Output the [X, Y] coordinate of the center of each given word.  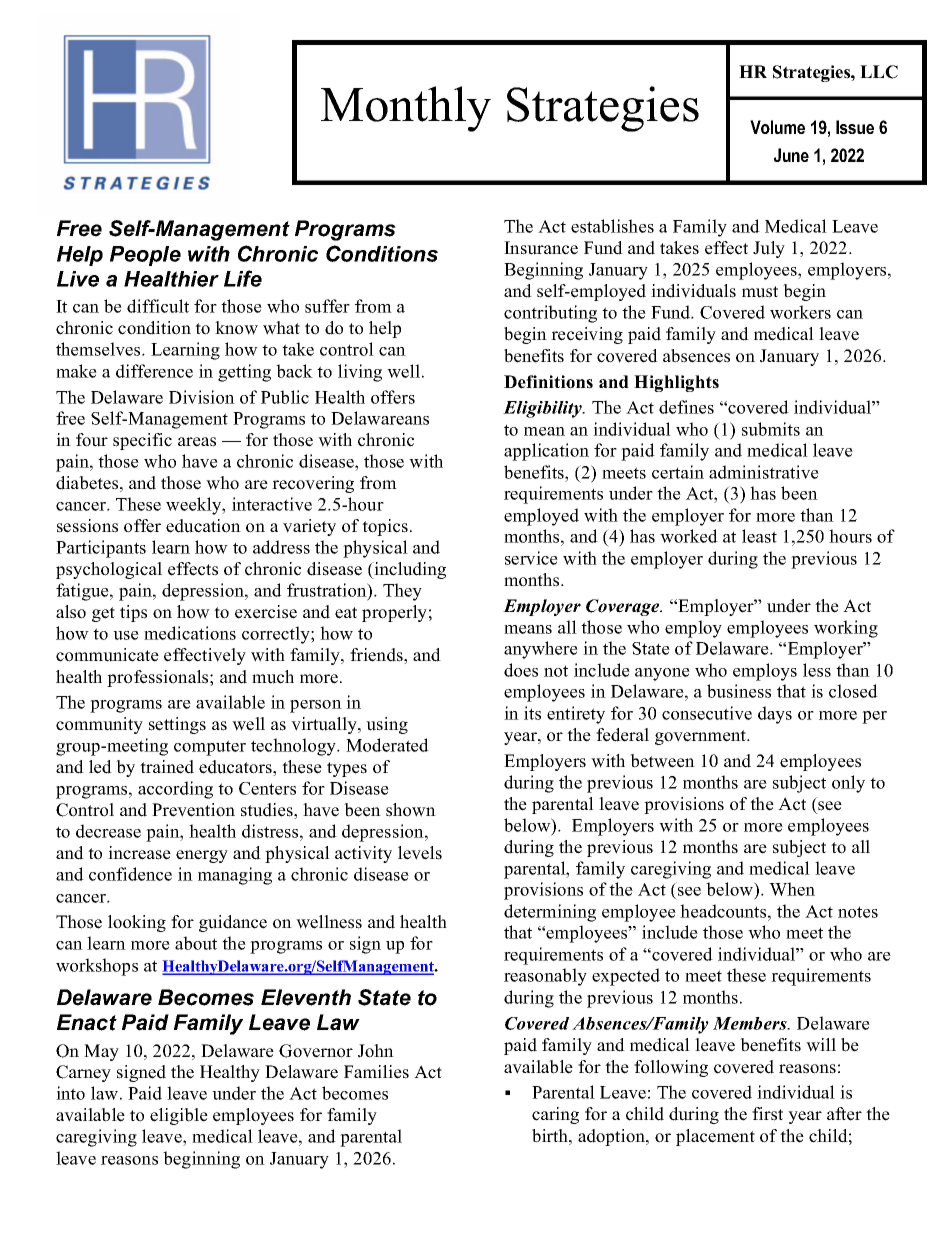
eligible [179, 1116]
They [402, 592]
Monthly [406, 109]
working [846, 629]
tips [133, 613]
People [145, 256]
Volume [777, 127]
